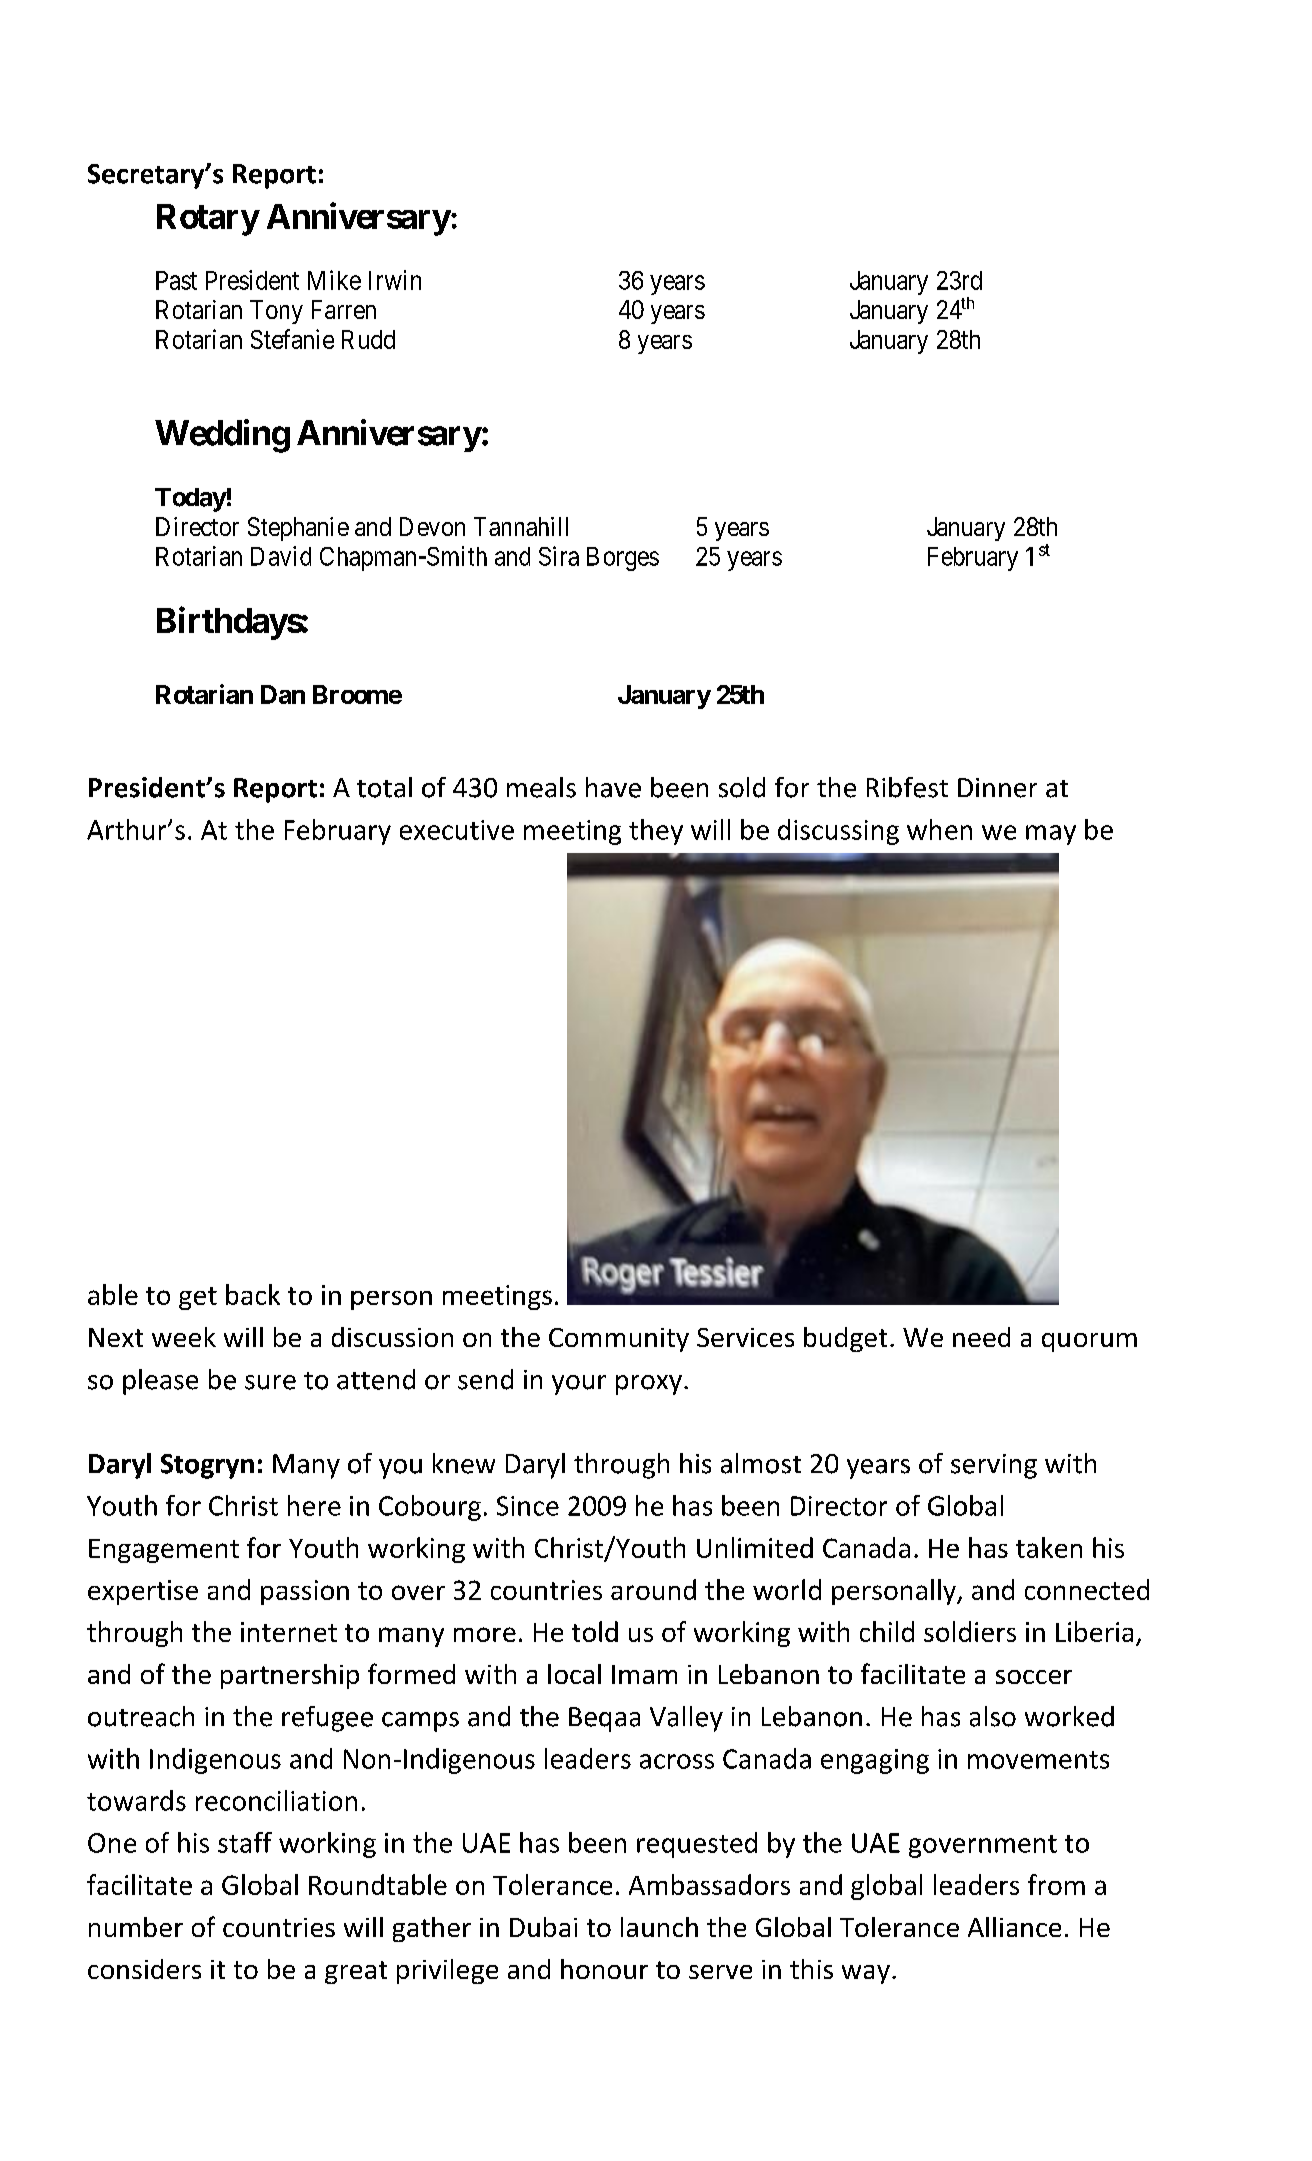 The height and width of the screenshot is (2161, 1312). Describe the element at coordinates (981, 1337) in the screenshot. I see `need` at that location.
